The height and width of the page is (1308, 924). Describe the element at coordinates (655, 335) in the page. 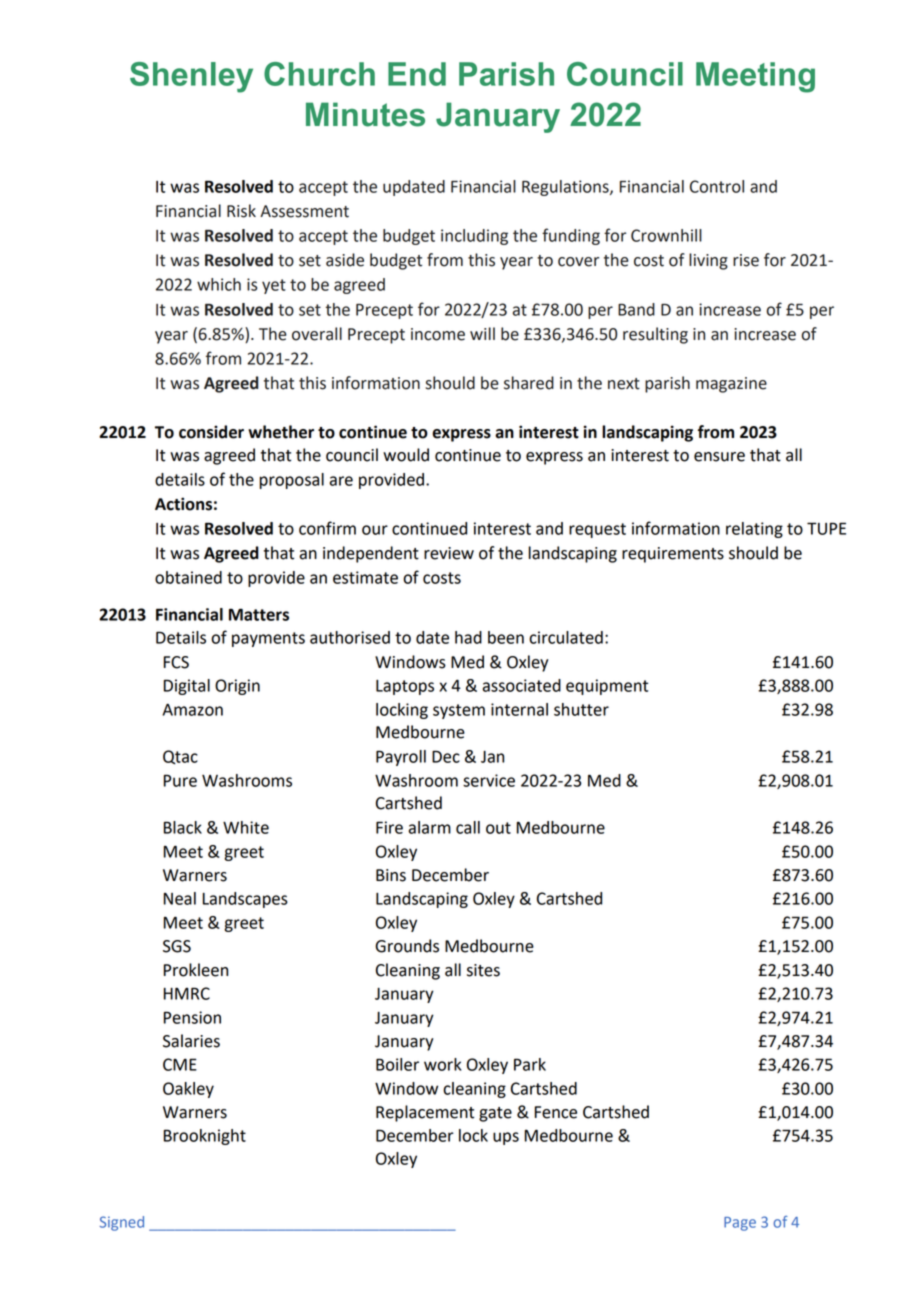

I see `resulting` at that location.
